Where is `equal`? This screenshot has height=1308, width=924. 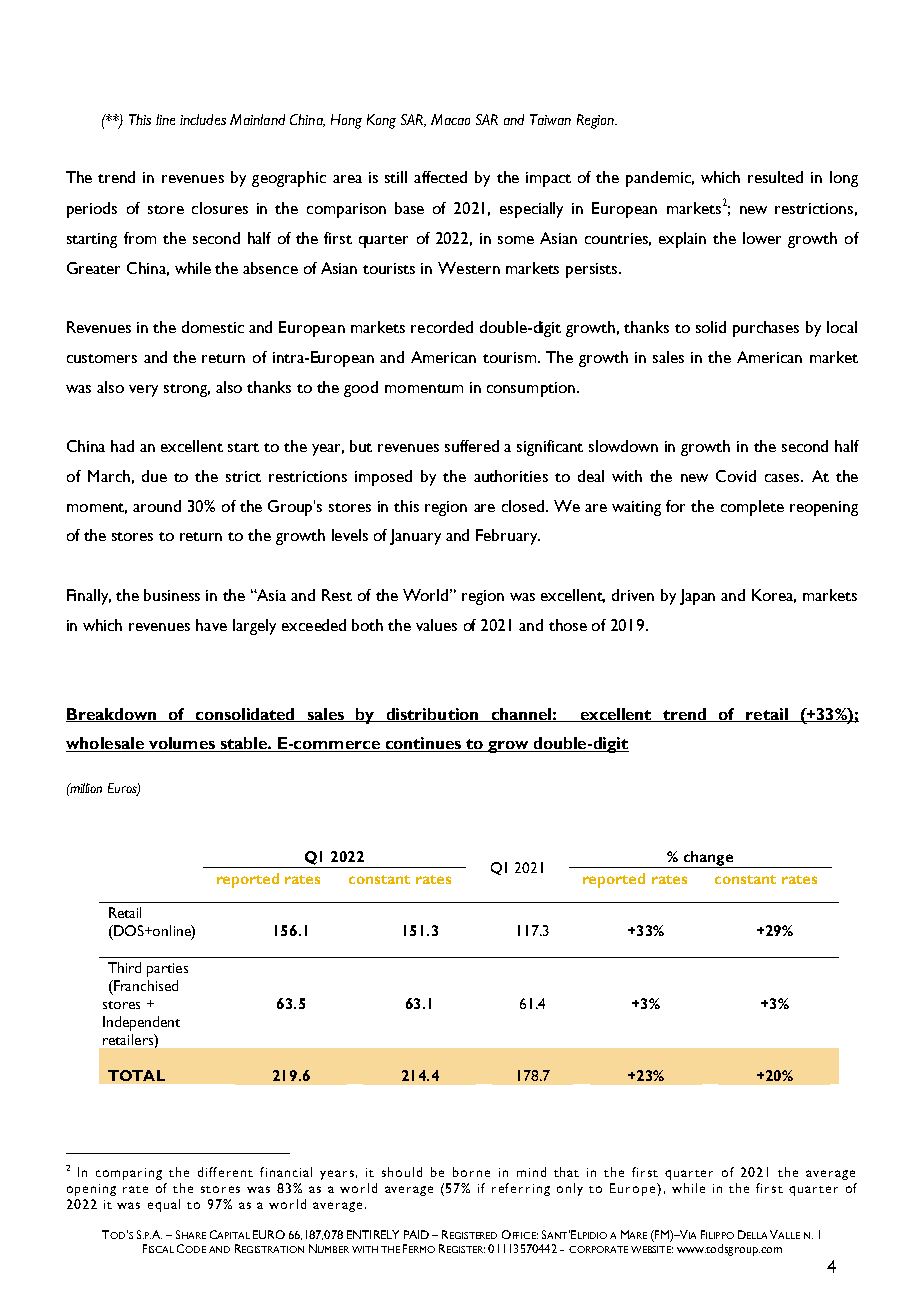
equal is located at coordinates (164, 1205).
